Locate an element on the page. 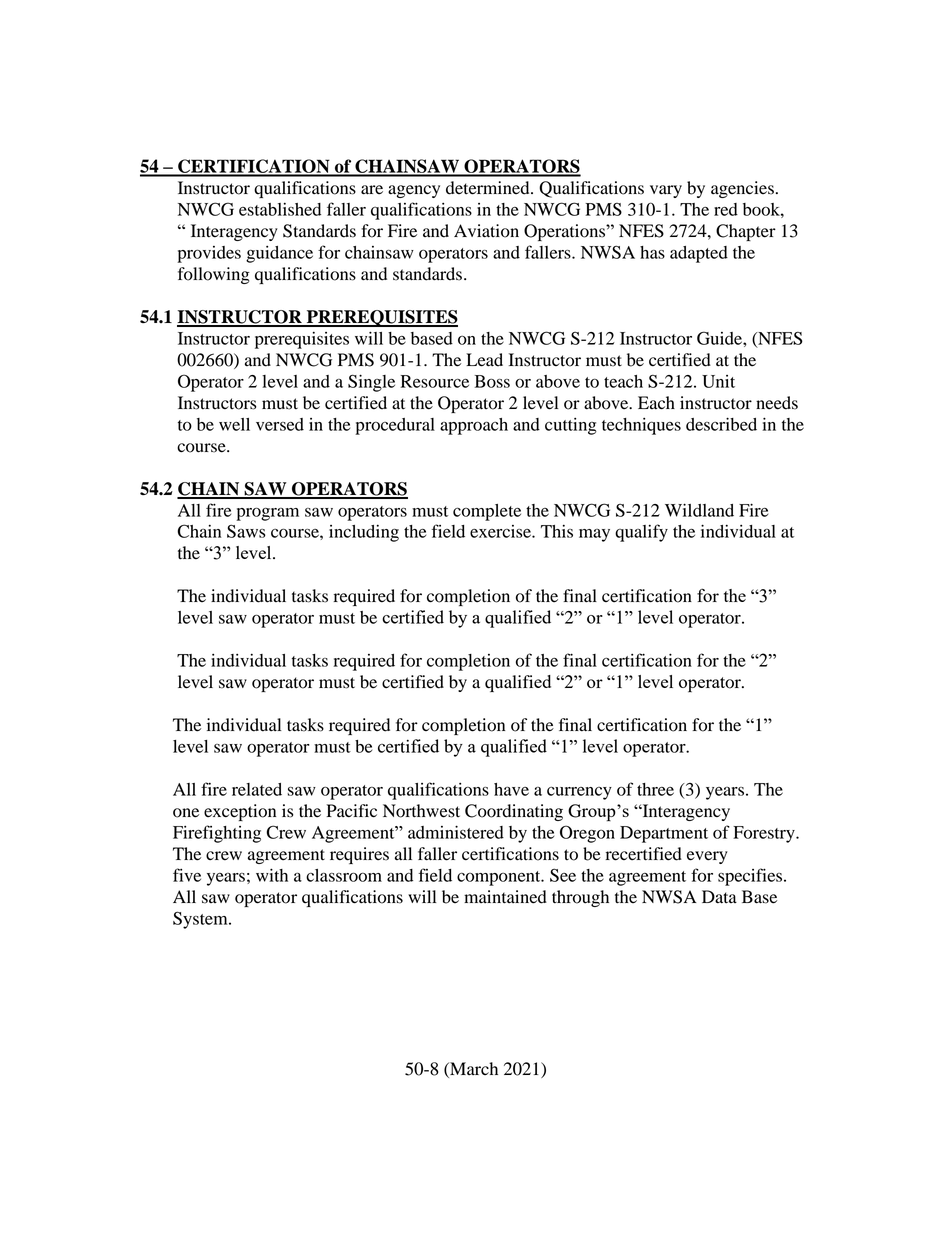 This document has height=1233, width=952. have is located at coordinates (511, 789).
